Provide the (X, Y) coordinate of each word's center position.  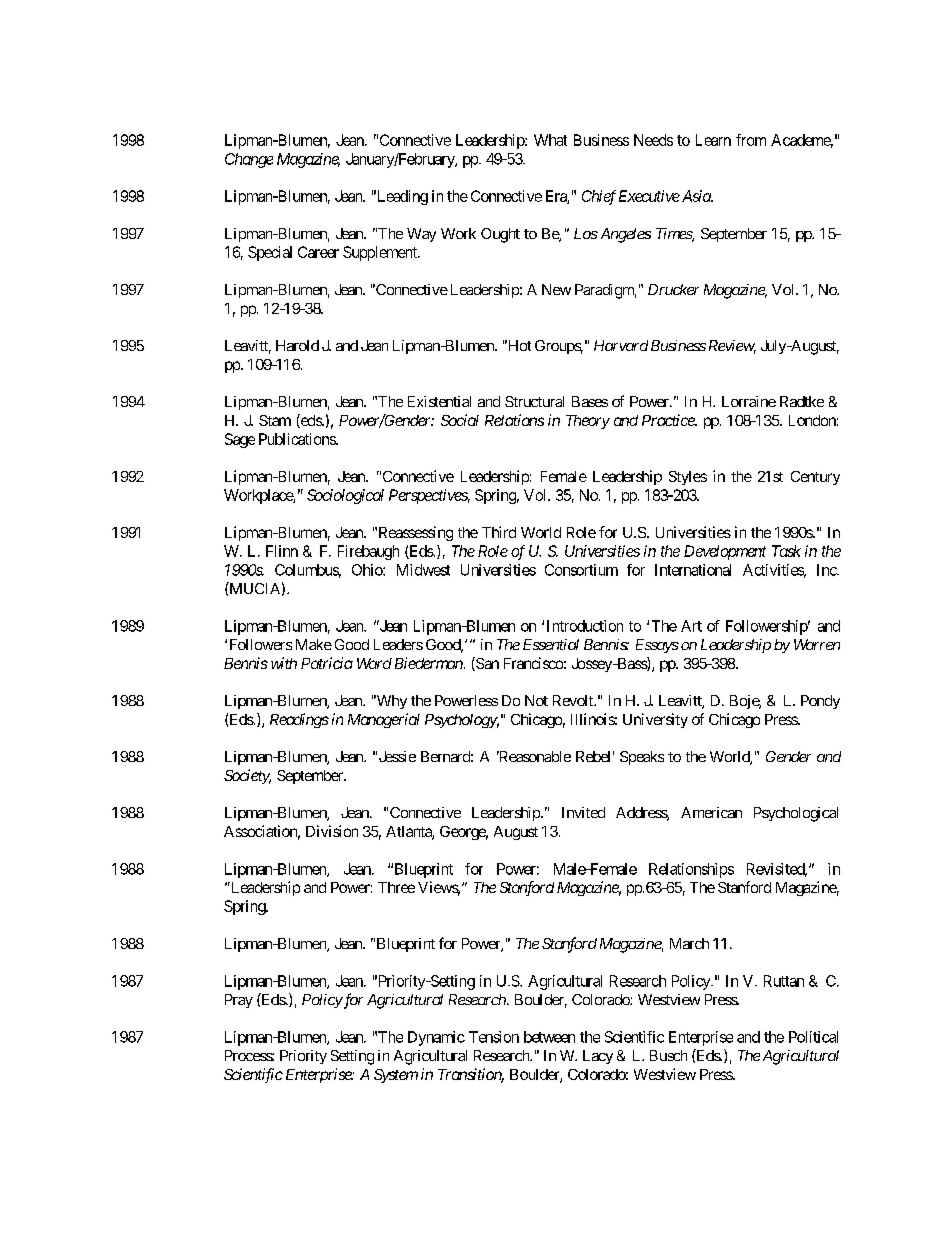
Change (249, 160)
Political (813, 1037)
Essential (551, 644)
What (550, 140)
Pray (239, 1001)
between (549, 1037)
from (751, 140)
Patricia (327, 663)
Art (691, 626)
